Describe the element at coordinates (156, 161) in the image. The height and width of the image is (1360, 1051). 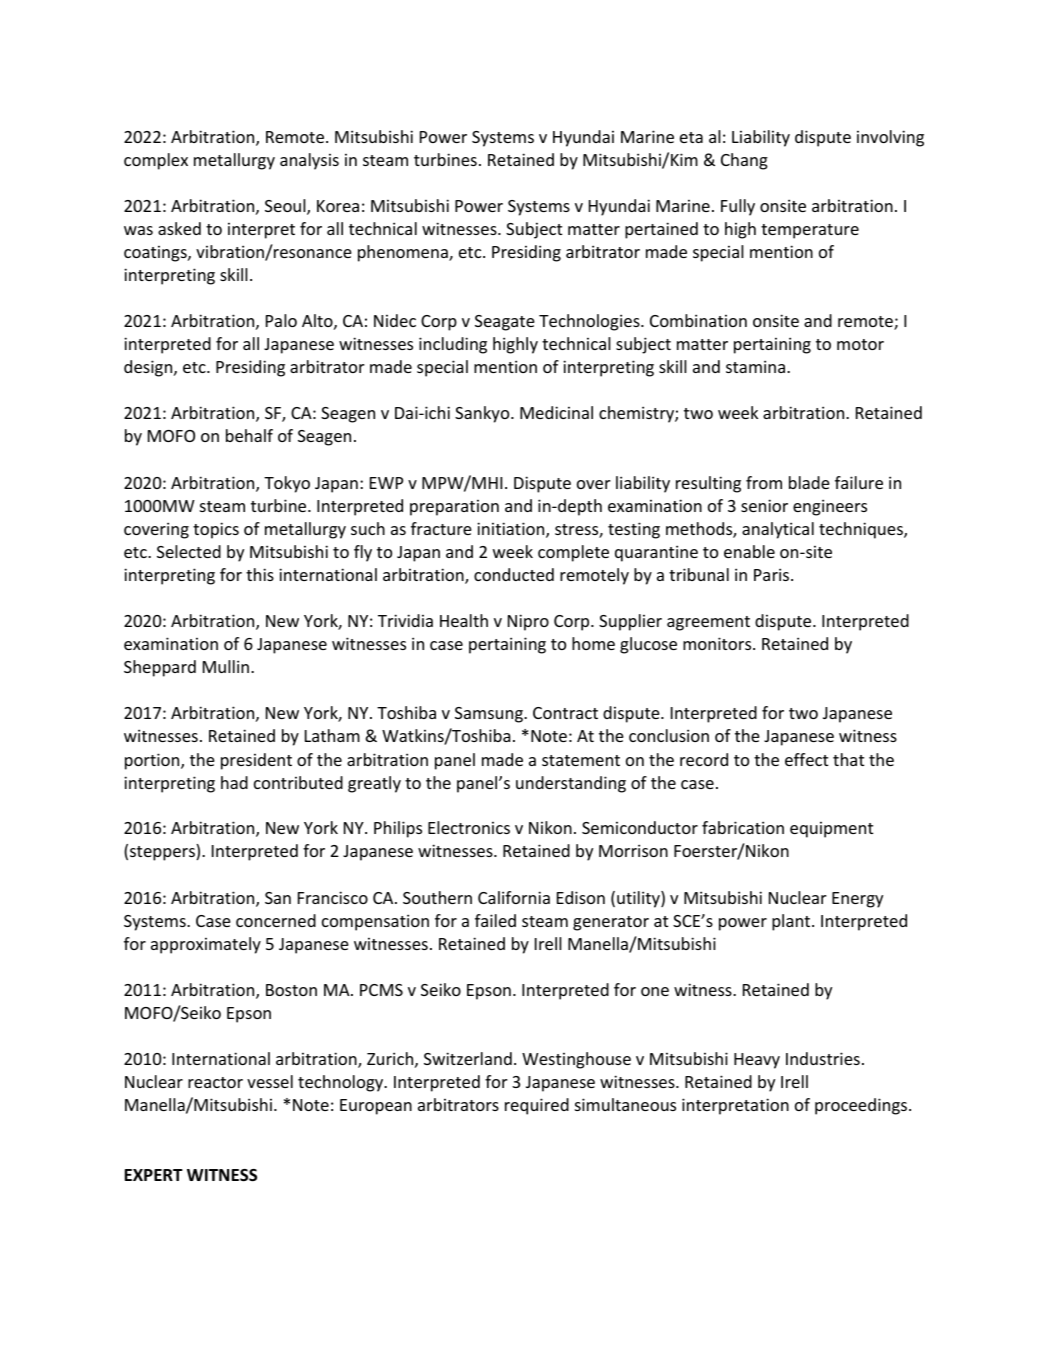
I see `complex` at that location.
